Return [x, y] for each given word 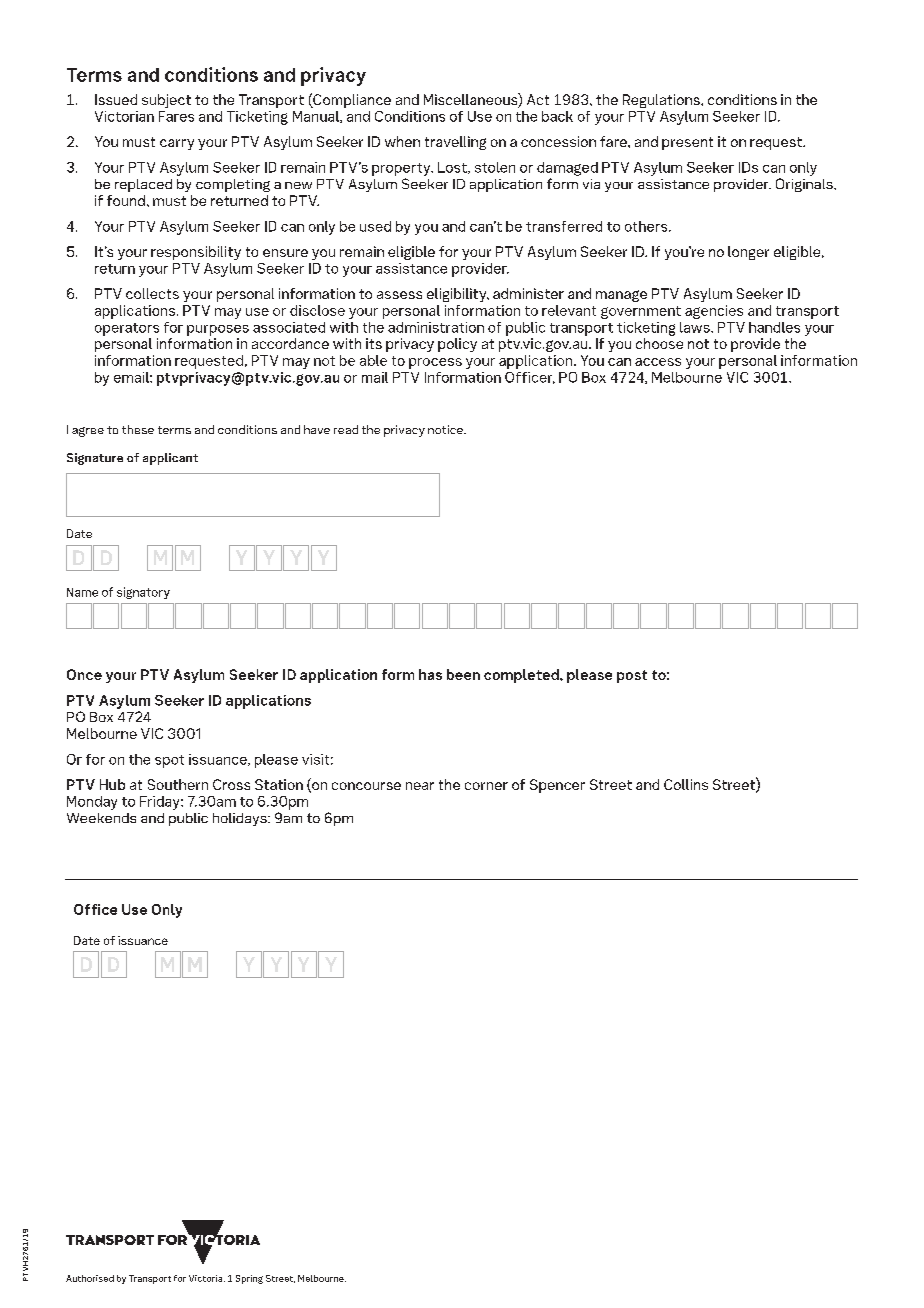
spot [169, 761]
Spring [249, 1279]
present [687, 143]
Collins [686, 784]
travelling [455, 143]
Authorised [90, 1278]
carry [177, 144]
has [430, 674]
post [632, 676]
